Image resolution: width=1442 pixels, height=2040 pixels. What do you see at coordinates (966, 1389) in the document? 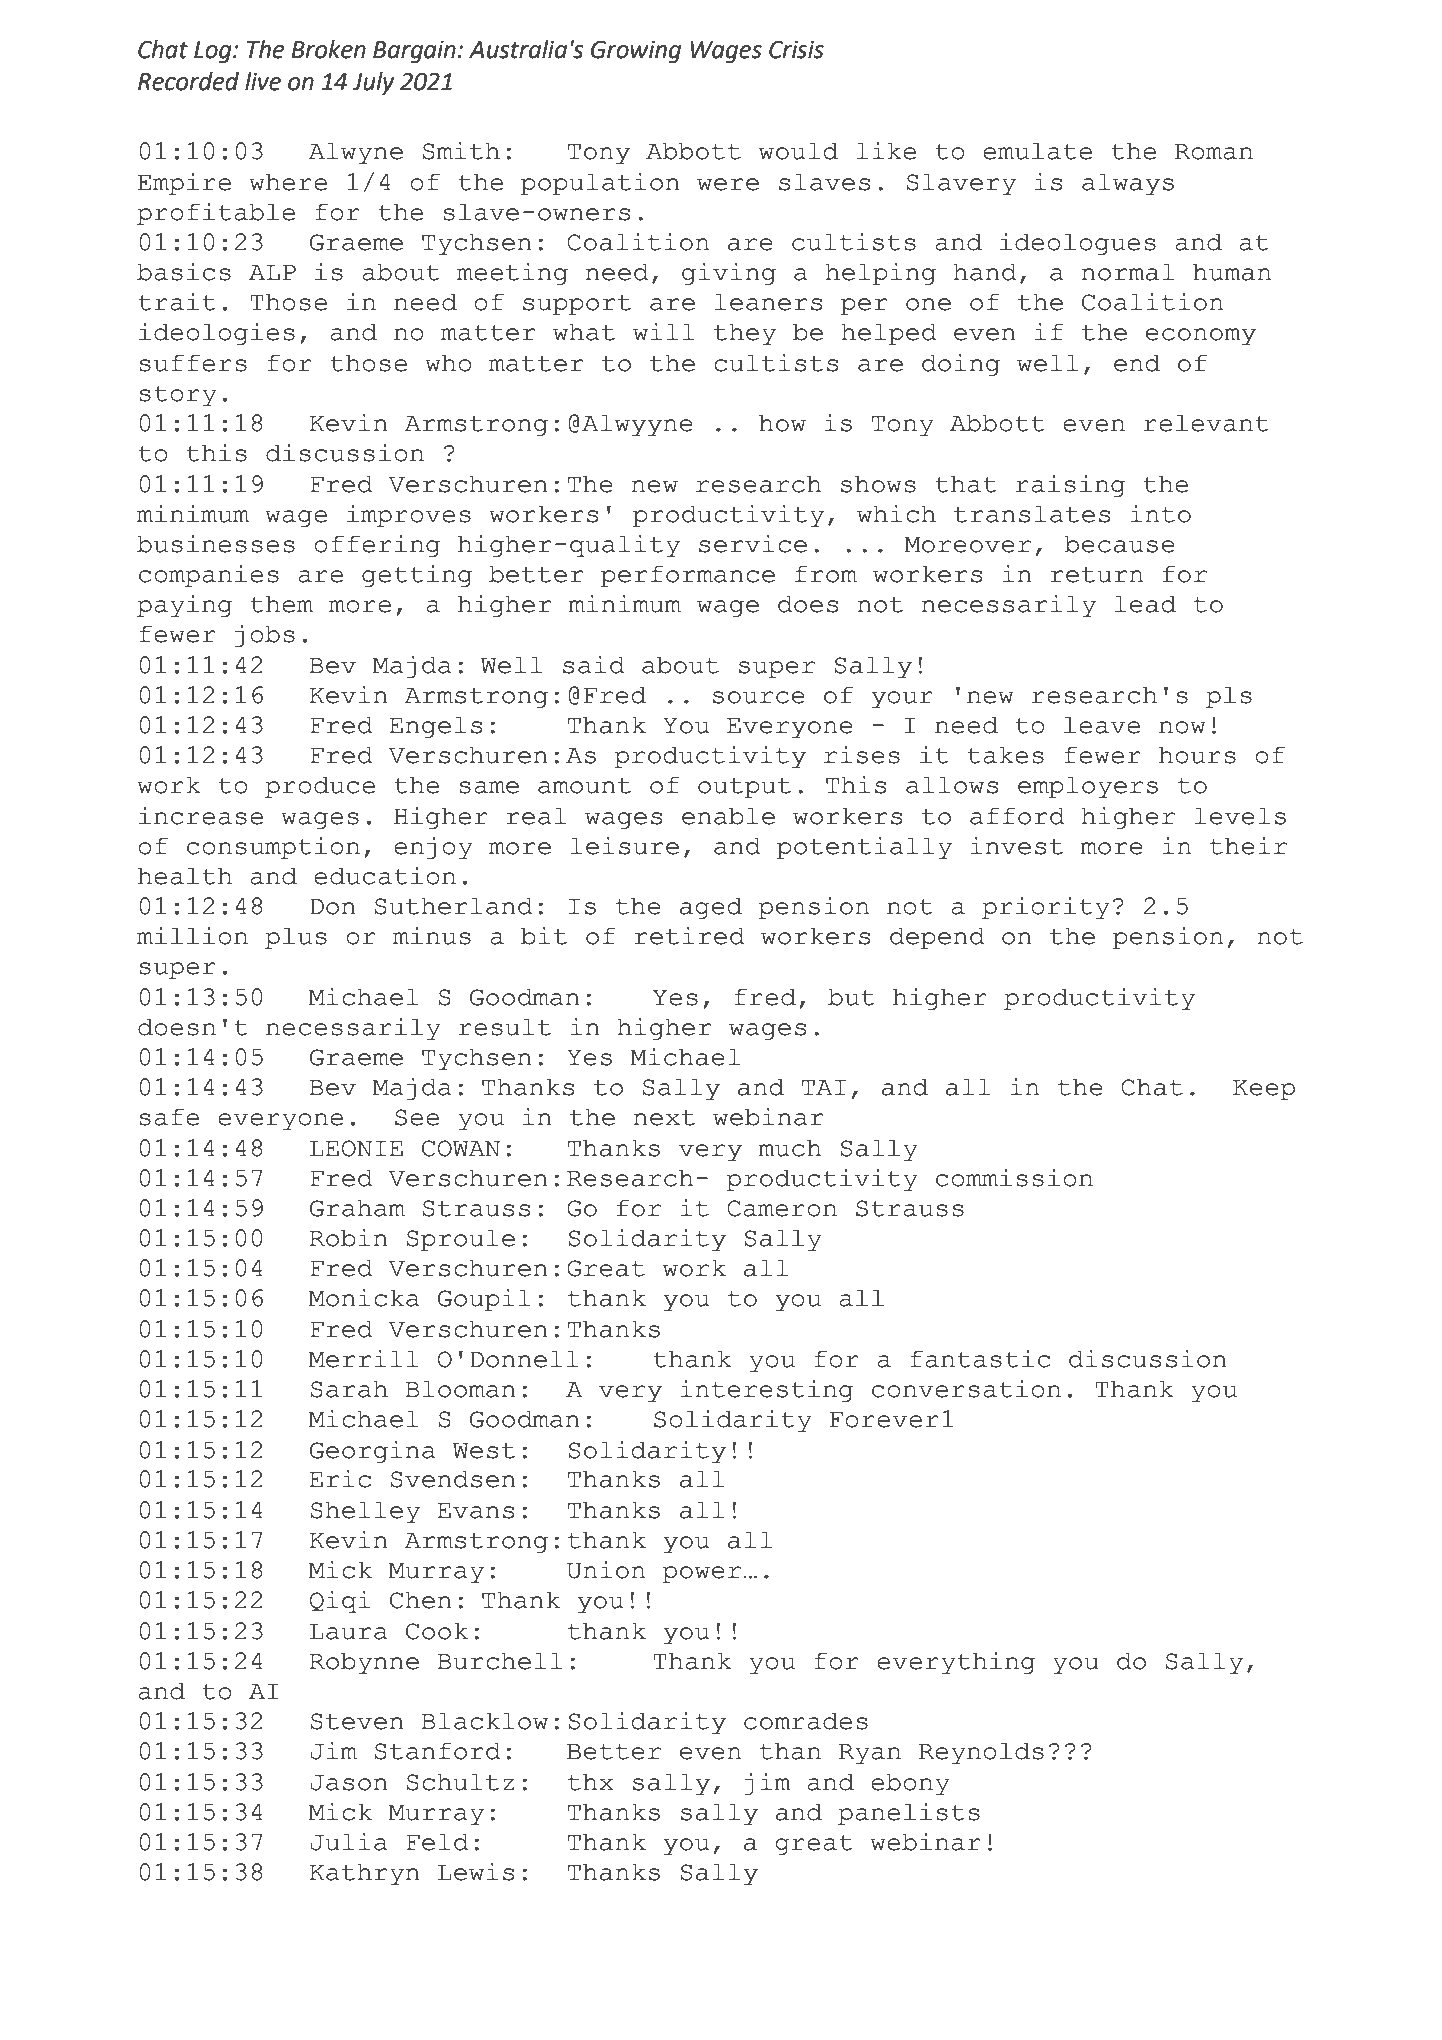
I see `conversation` at bounding box center [966, 1389].
